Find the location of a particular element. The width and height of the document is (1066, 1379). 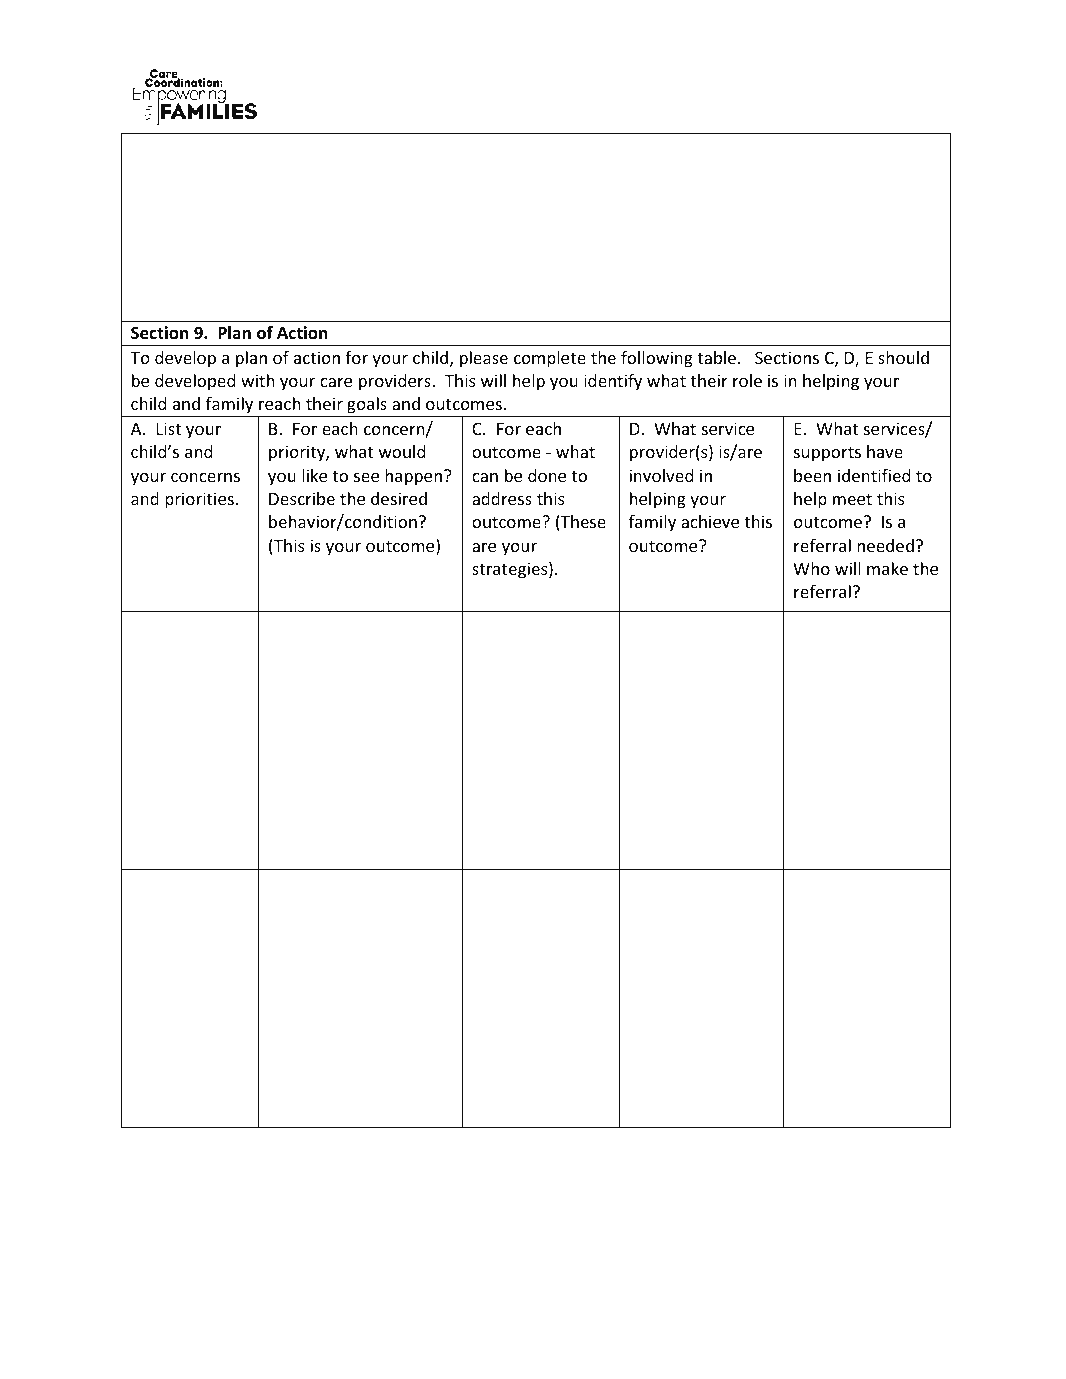

complete is located at coordinates (550, 359).
